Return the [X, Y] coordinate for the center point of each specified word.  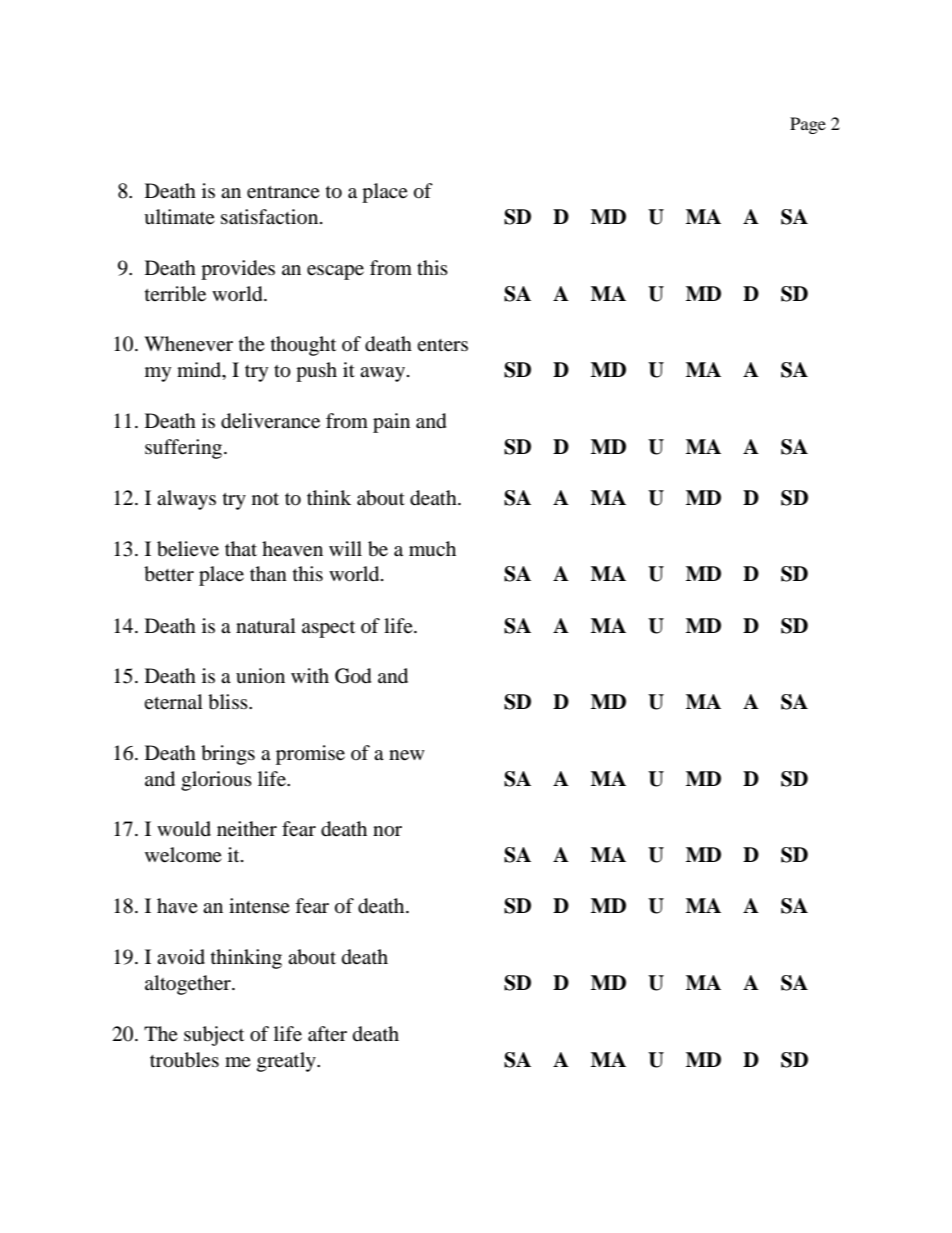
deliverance [270, 421]
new [407, 755]
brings [228, 755]
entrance [283, 192]
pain [391, 423]
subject [214, 1036]
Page [808, 125]
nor [387, 831]
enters [442, 345]
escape [335, 272]
